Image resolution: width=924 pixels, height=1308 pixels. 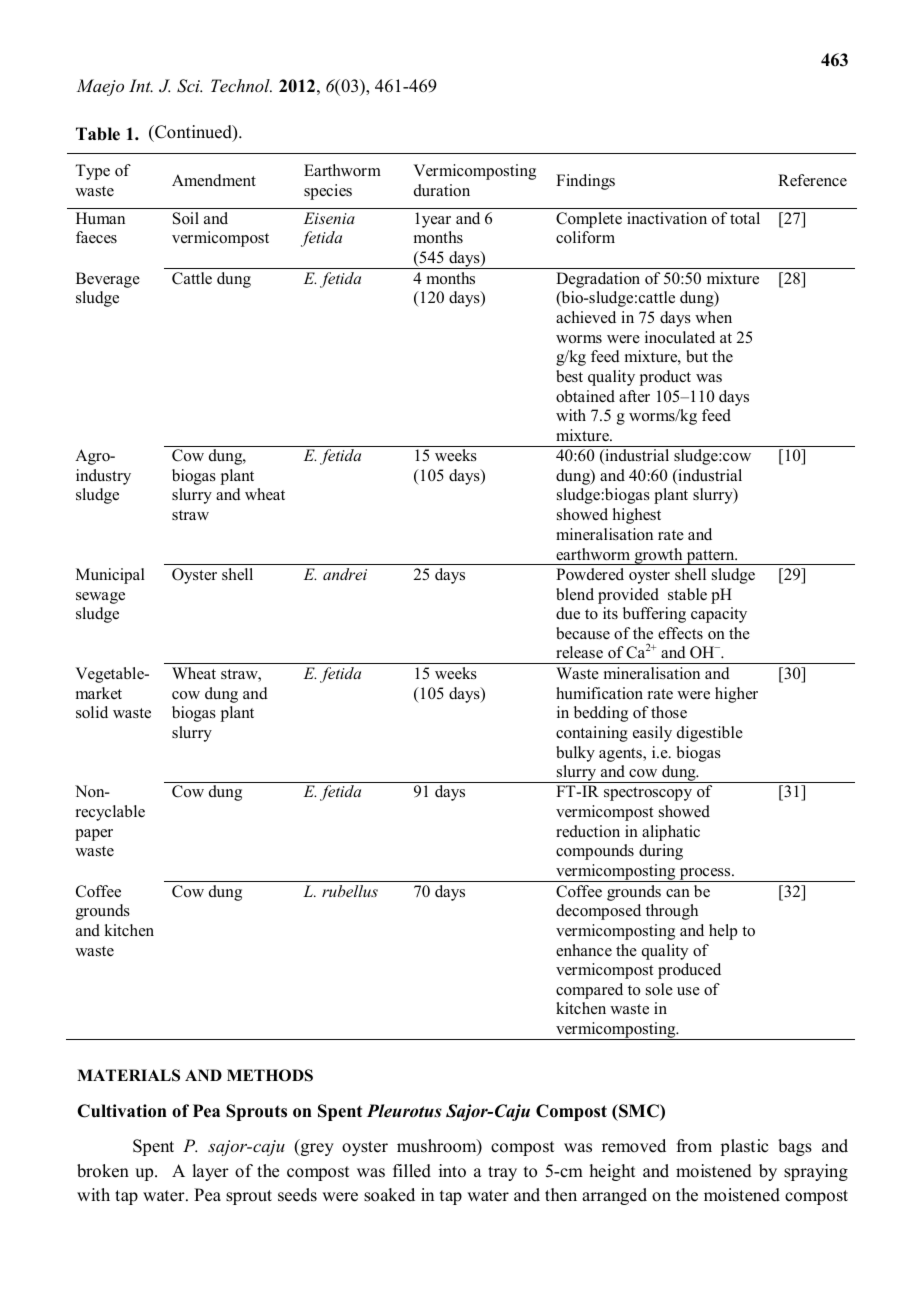 What do you see at coordinates (812, 180) in the screenshot?
I see `Reference` at bounding box center [812, 180].
